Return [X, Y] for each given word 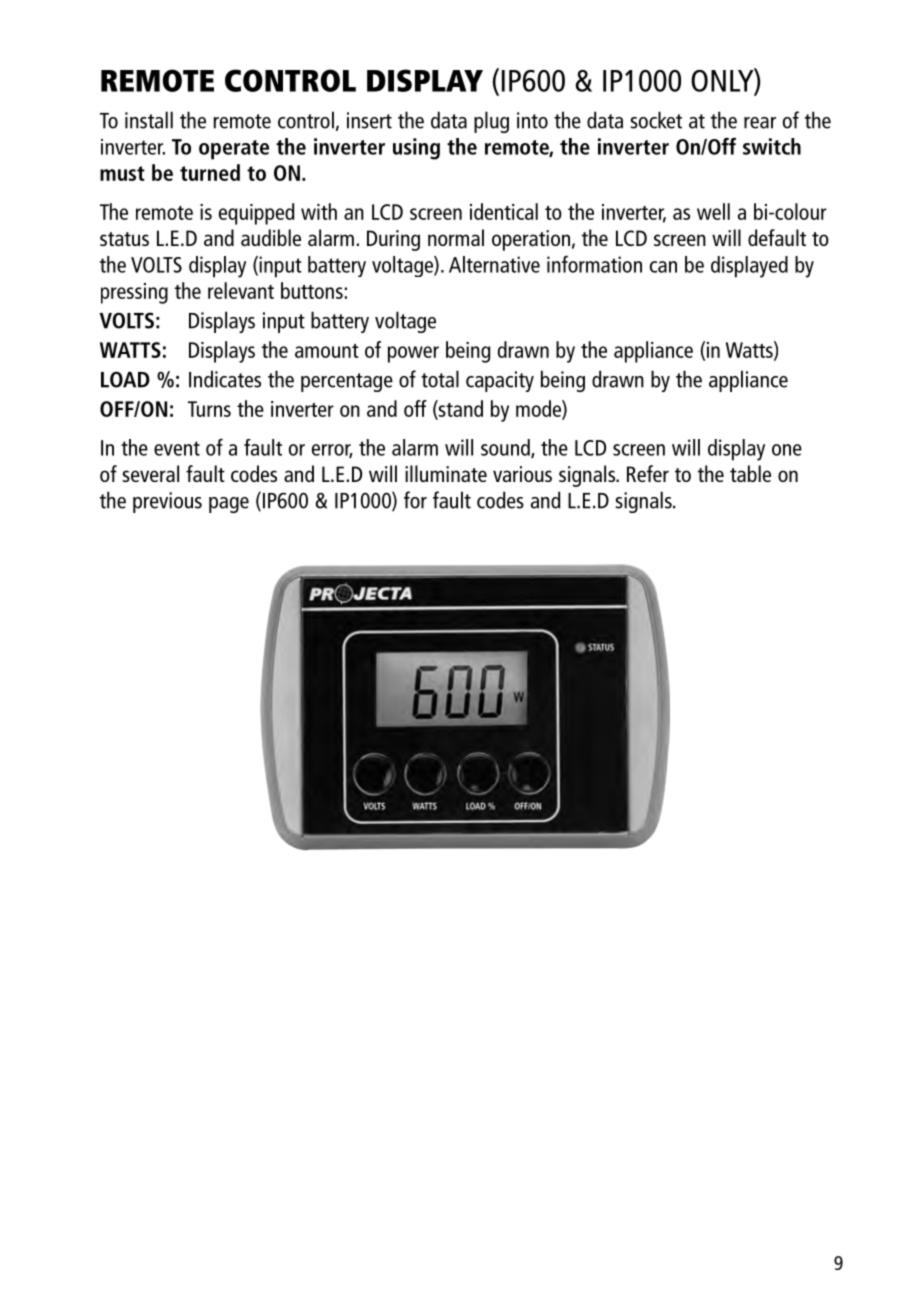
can [663, 267]
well [713, 211]
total [440, 379]
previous [167, 502]
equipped [256, 214]
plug [491, 122]
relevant [241, 290]
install [149, 120]
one [787, 450]
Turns [209, 409]
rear [760, 123]
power [413, 354]
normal [456, 237]
